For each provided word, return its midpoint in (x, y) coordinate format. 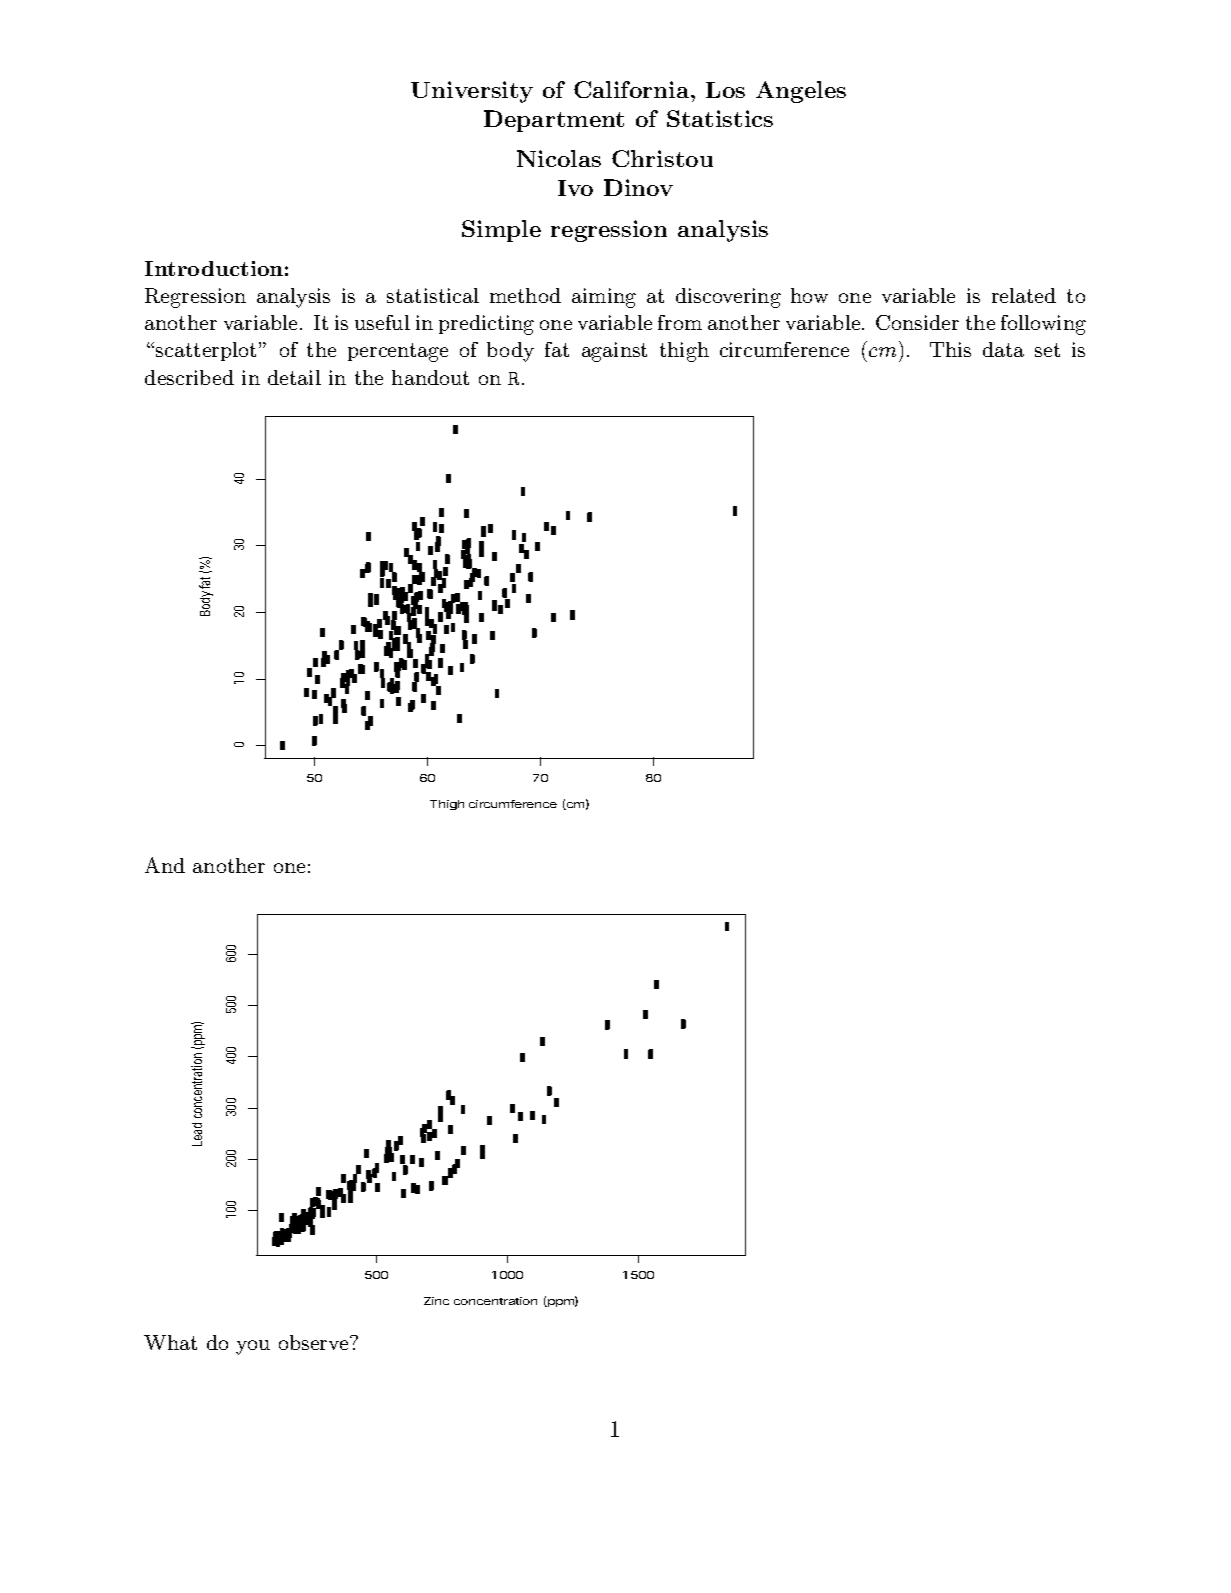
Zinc (436, 1301)
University (472, 92)
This (950, 349)
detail (294, 377)
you (253, 1347)
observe (315, 1342)
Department (554, 121)
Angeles (801, 92)
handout (430, 377)
